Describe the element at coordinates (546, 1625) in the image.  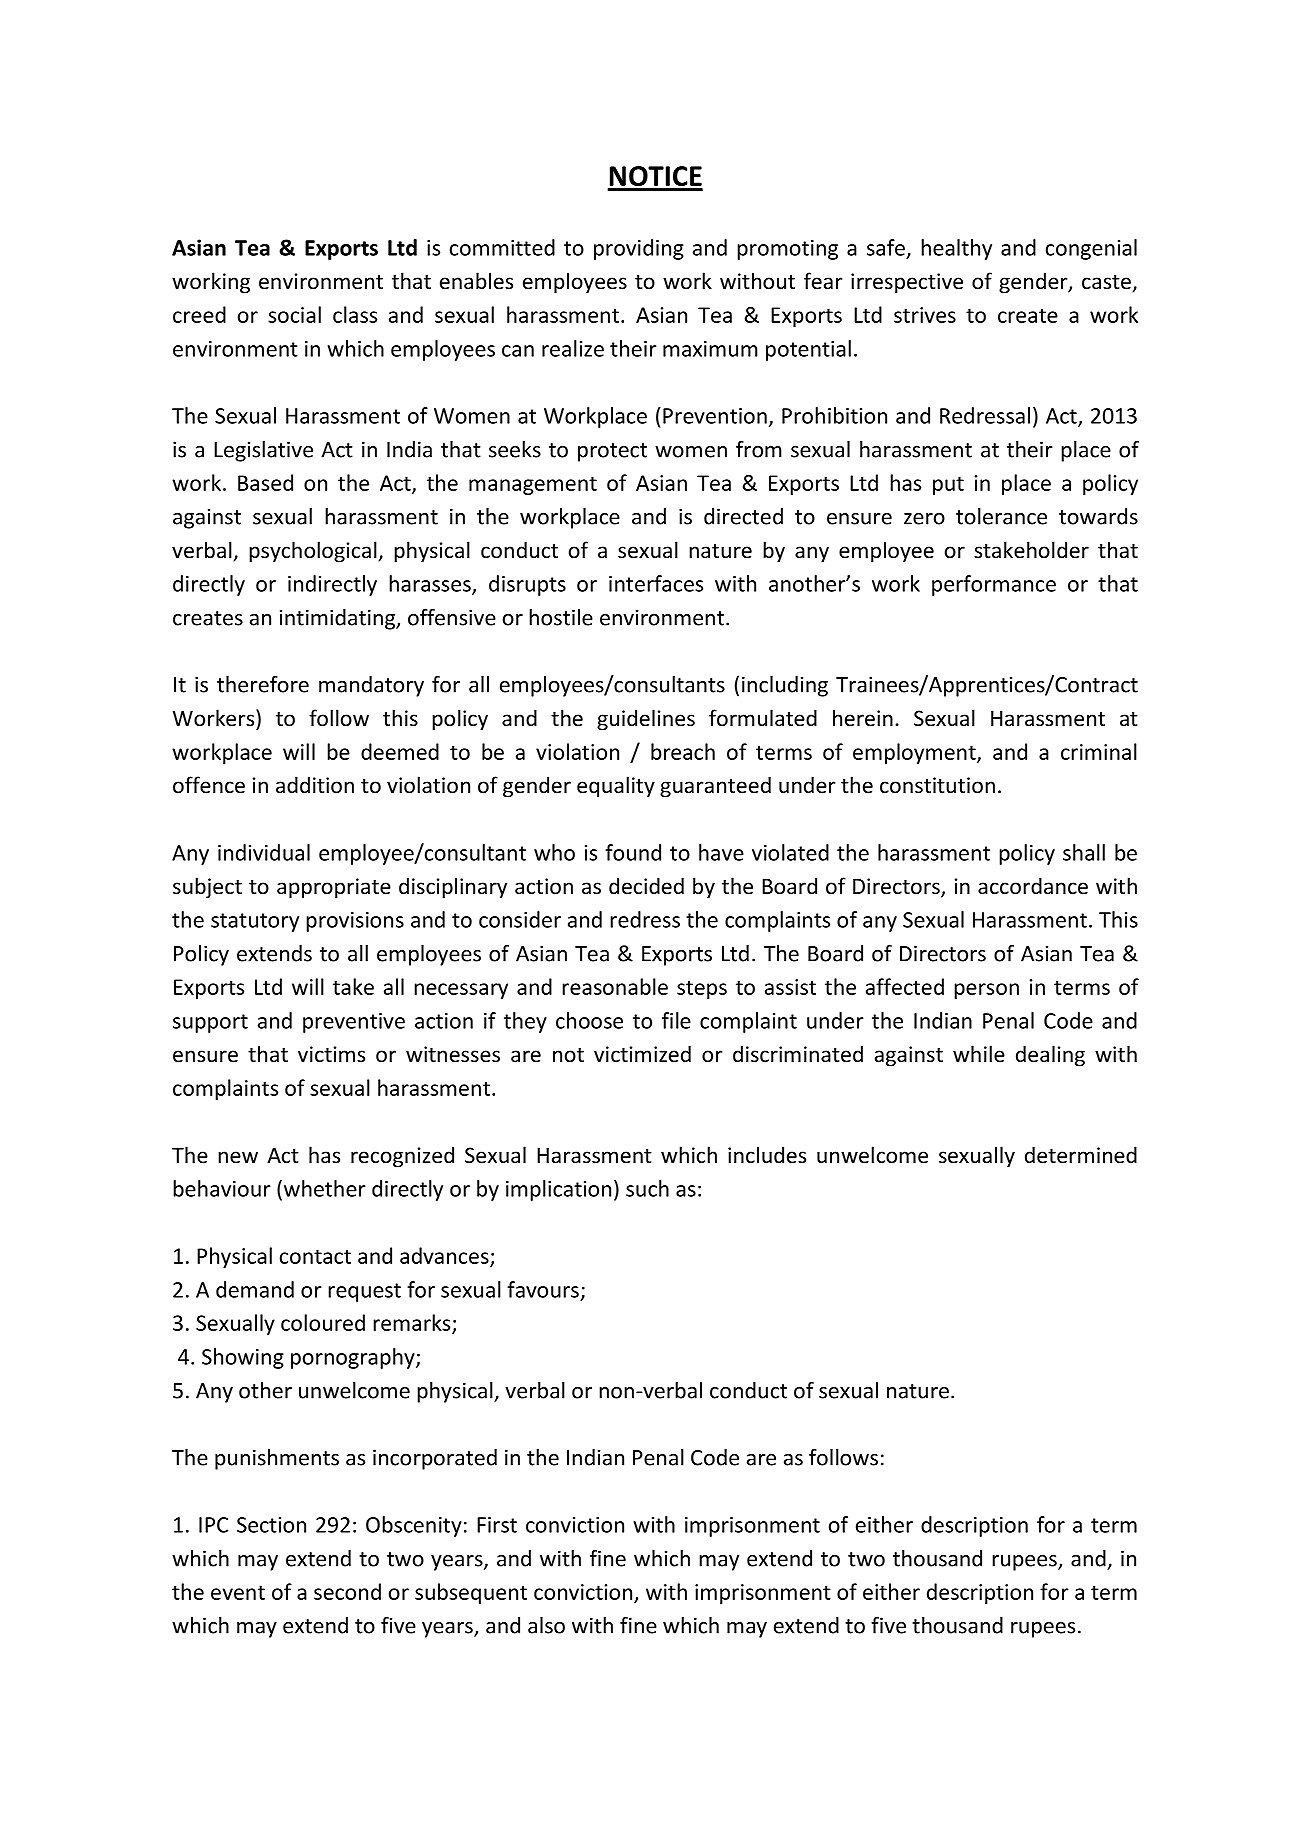
I see `also` at that location.
